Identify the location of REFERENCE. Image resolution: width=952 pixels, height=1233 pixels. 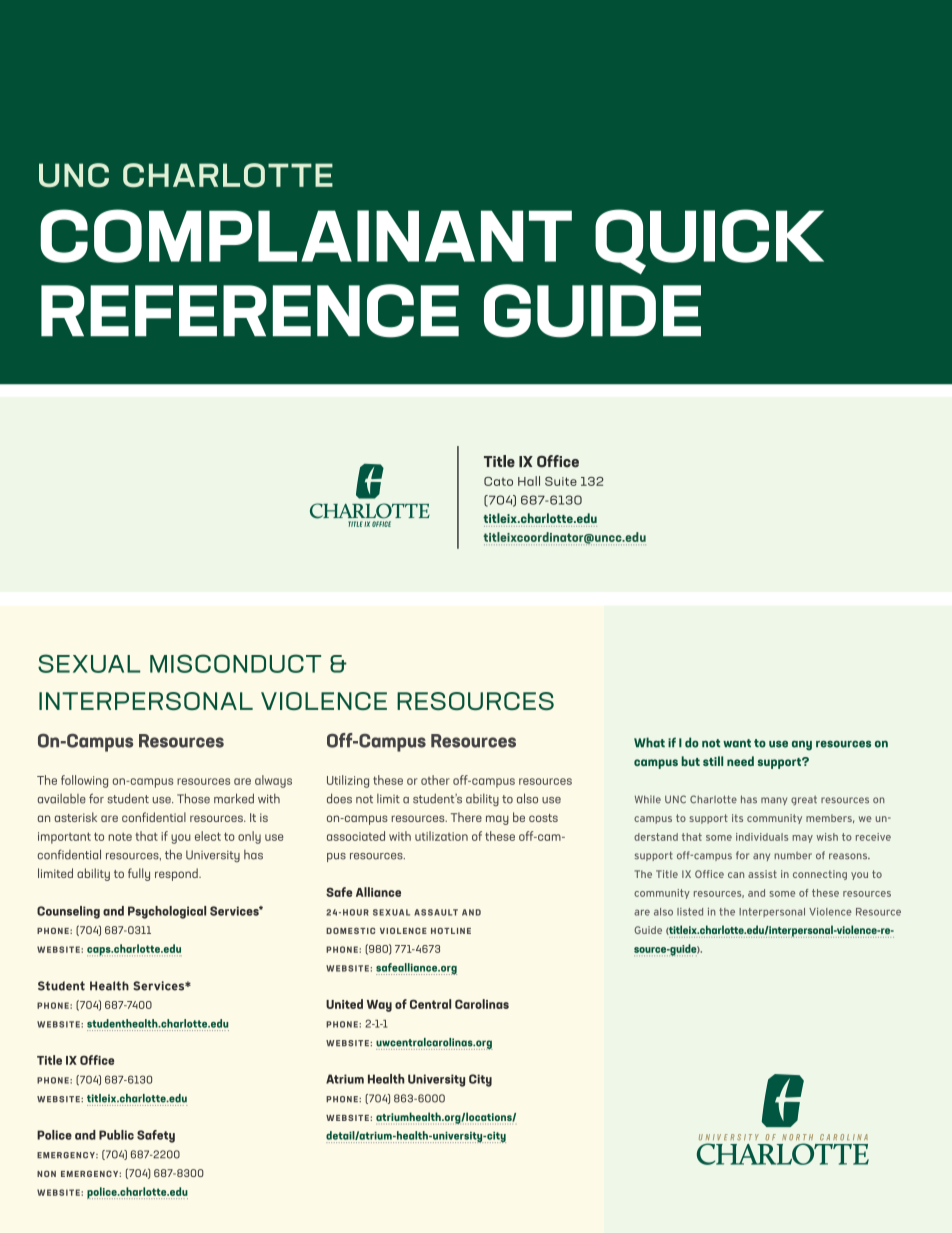
(250, 311).
